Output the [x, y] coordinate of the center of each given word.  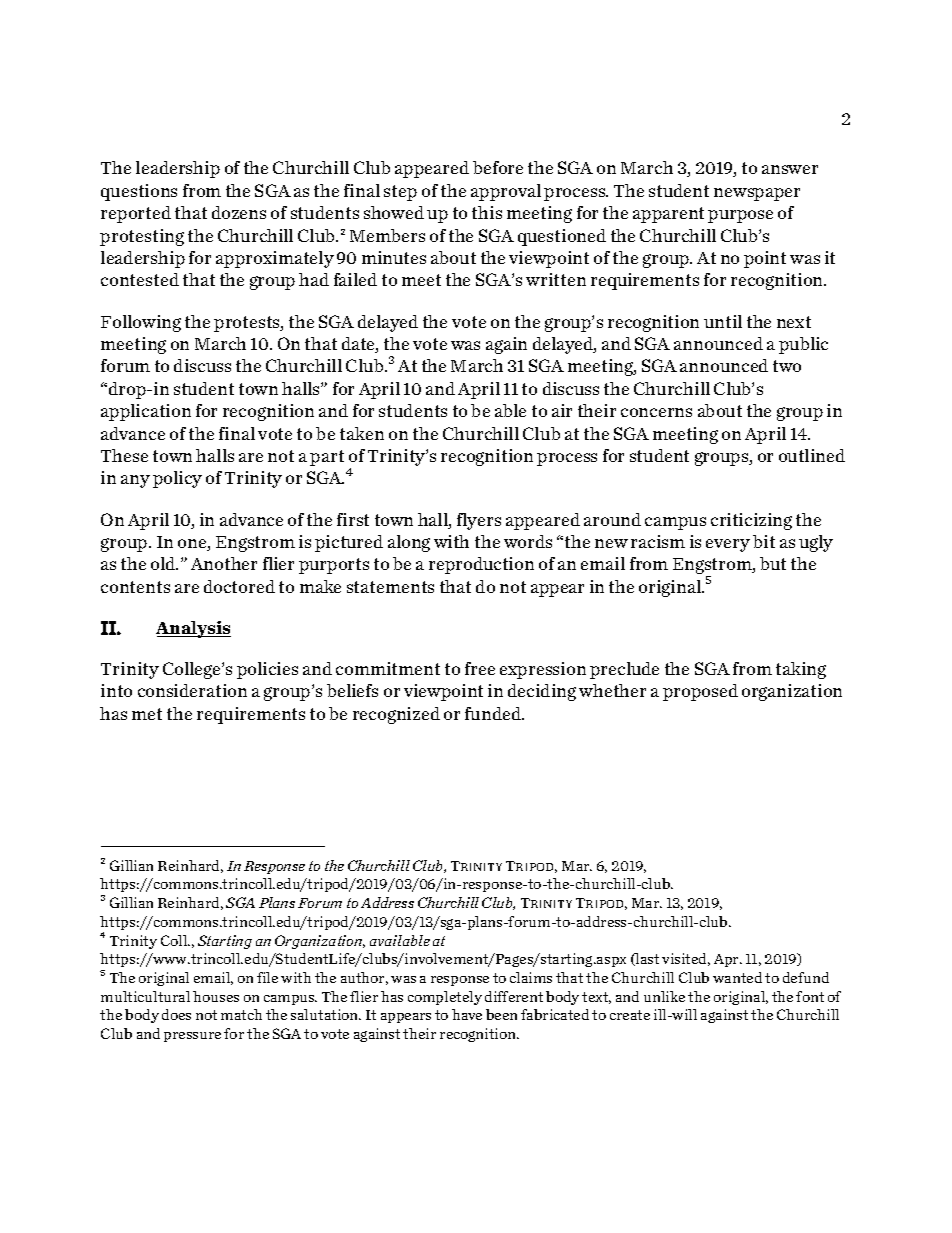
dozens [239, 212]
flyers [479, 521]
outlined [812, 455]
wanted [737, 977]
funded [494, 713]
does [176, 1014]
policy [177, 479]
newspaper [757, 194]
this [487, 212]
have [467, 1014]
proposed [700, 692]
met [147, 714]
